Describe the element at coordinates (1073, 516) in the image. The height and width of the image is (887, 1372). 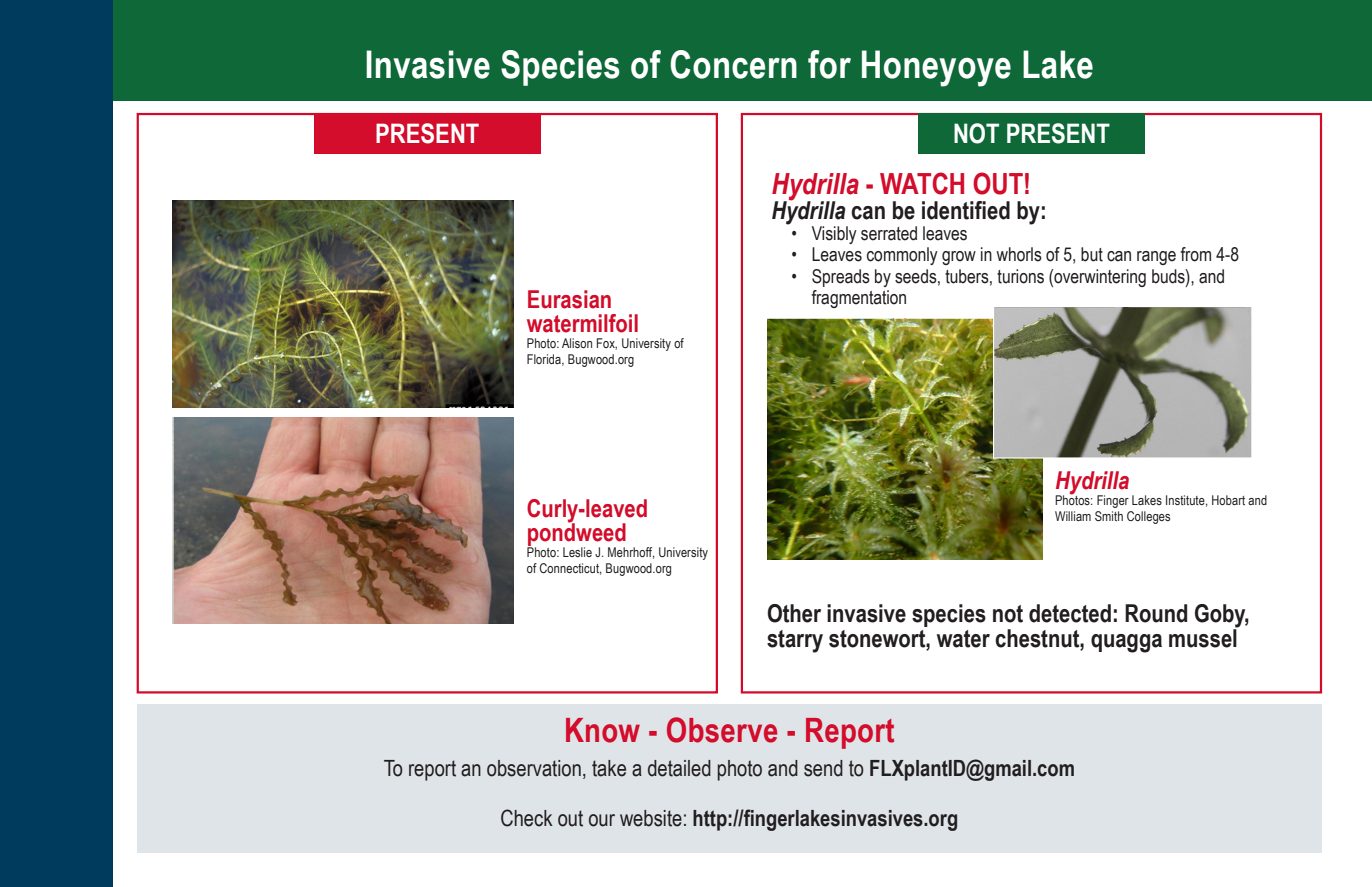
I see `William` at that location.
